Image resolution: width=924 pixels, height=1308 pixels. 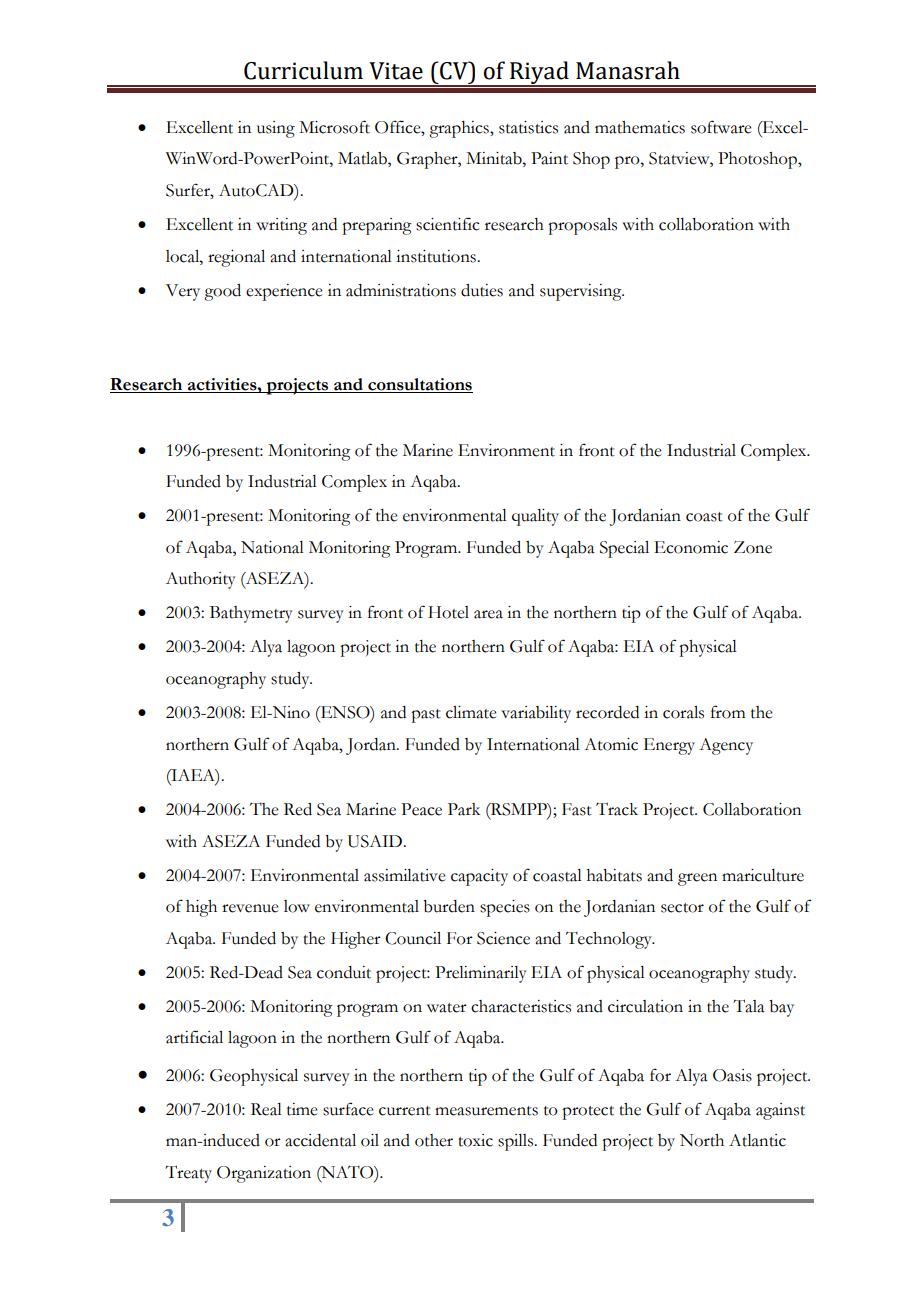 What do you see at coordinates (266, 1109) in the image?
I see `Real` at bounding box center [266, 1109].
